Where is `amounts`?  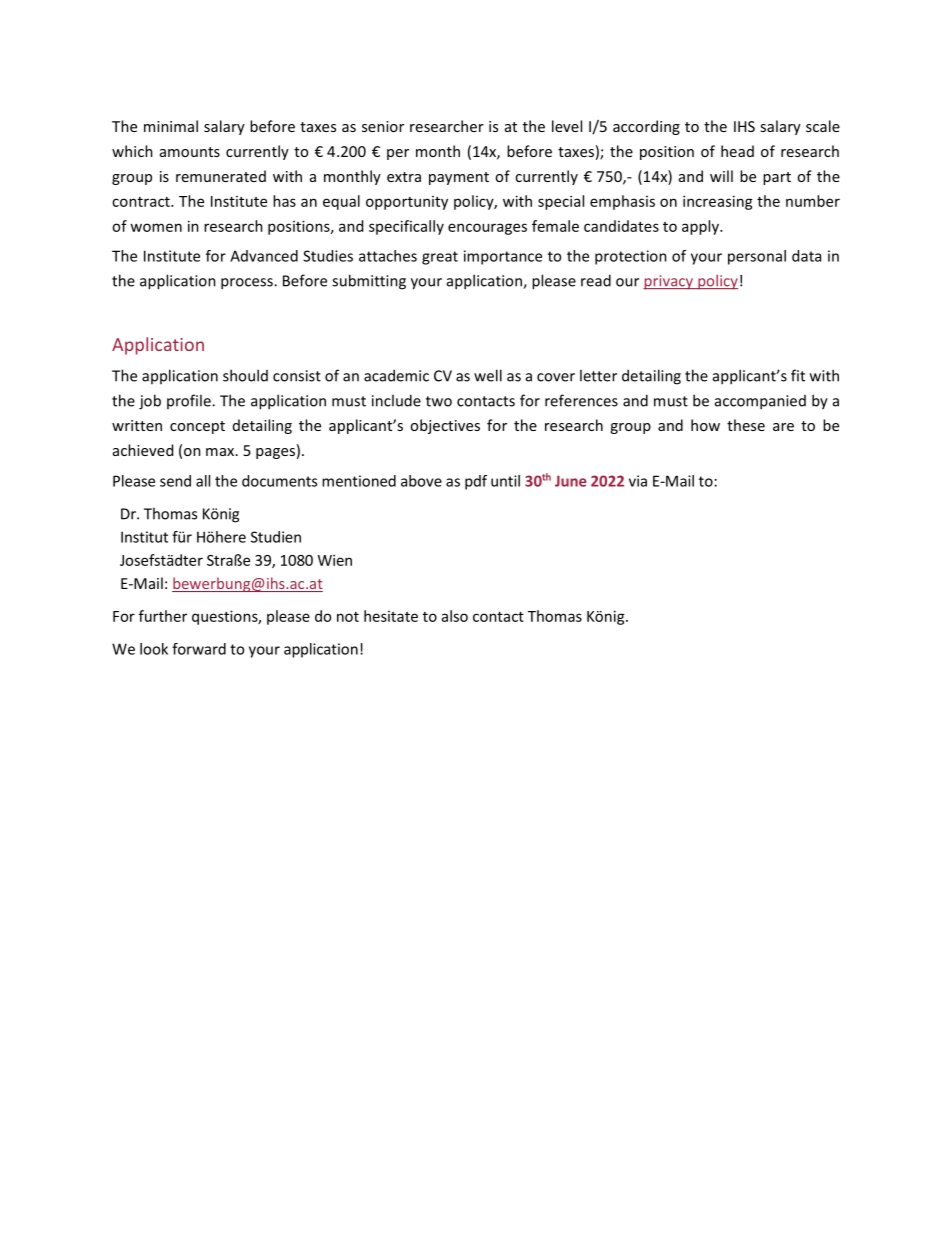
amounts is located at coordinates (190, 152).
